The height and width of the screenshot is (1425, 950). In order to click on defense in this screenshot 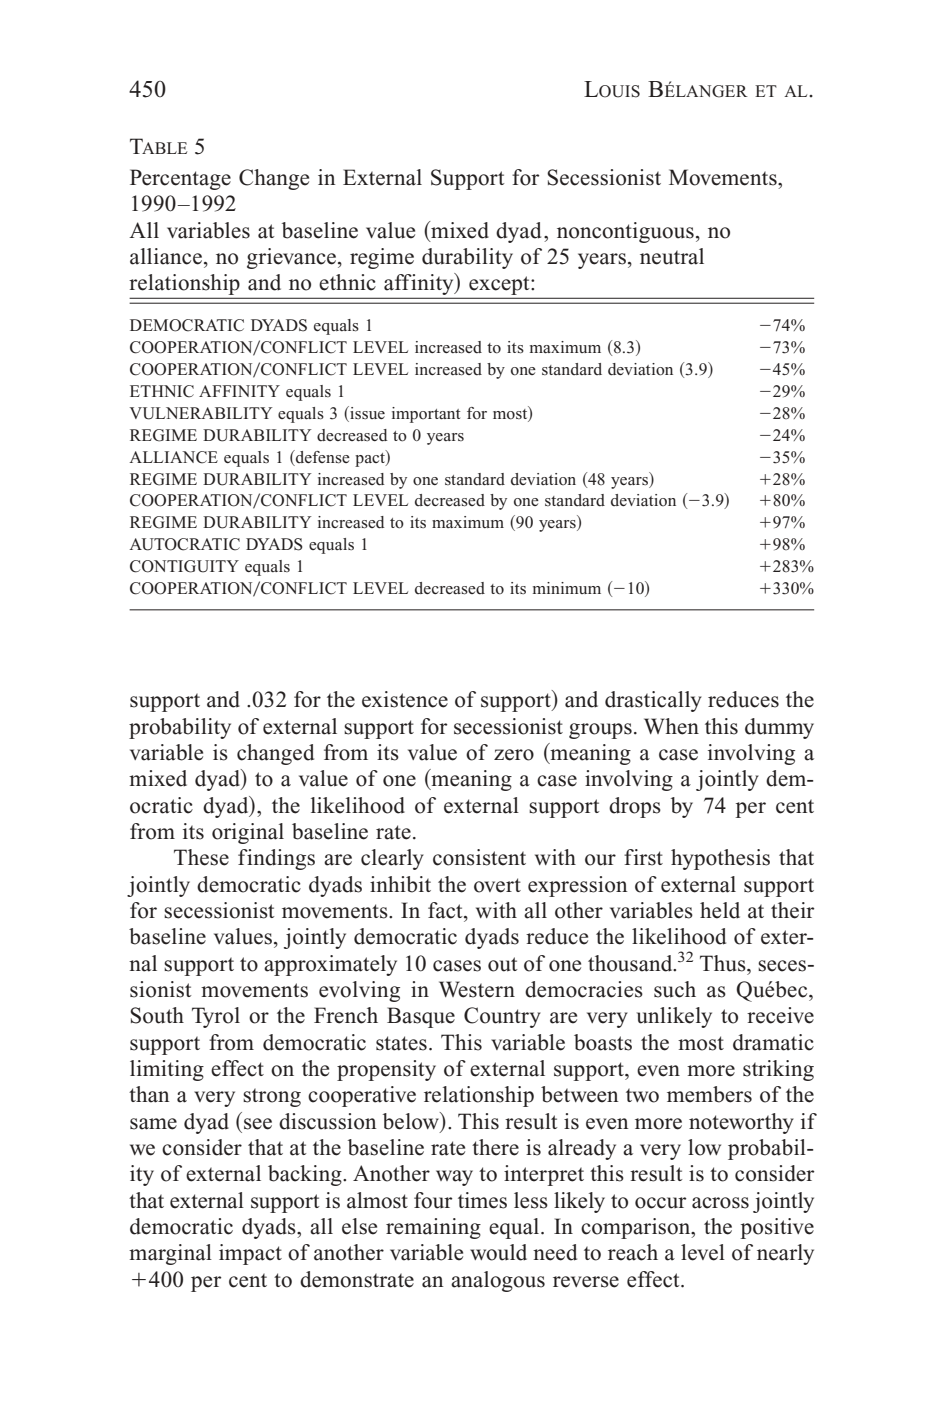, I will do `click(322, 457)`.
